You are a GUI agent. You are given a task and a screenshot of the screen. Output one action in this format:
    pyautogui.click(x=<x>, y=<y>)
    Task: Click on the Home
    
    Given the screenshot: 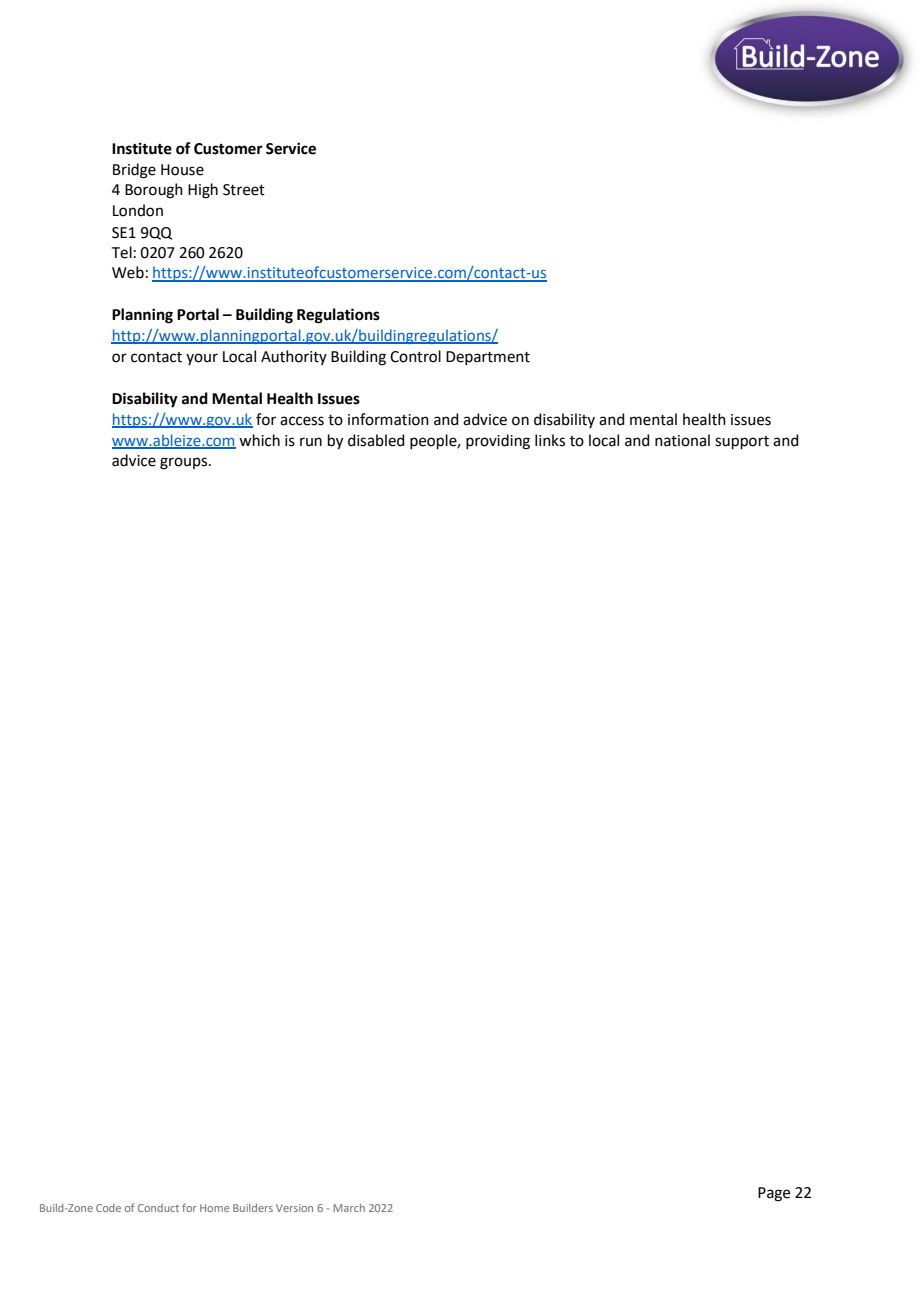 What is the action you would take?
    pyautogui.click(x=214, y=1208)
